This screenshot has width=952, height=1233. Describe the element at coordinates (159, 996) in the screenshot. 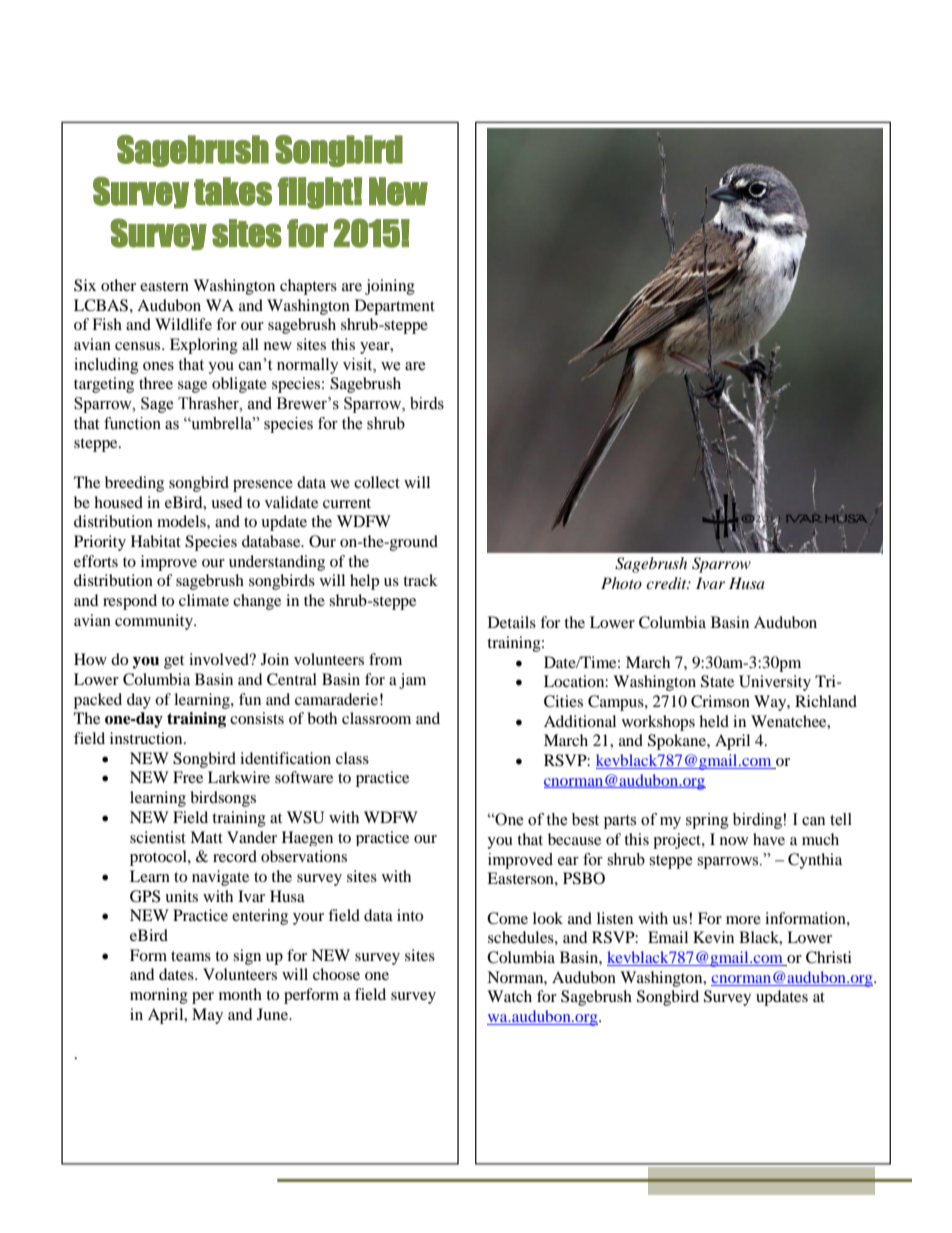

I see `morning` at that location.
